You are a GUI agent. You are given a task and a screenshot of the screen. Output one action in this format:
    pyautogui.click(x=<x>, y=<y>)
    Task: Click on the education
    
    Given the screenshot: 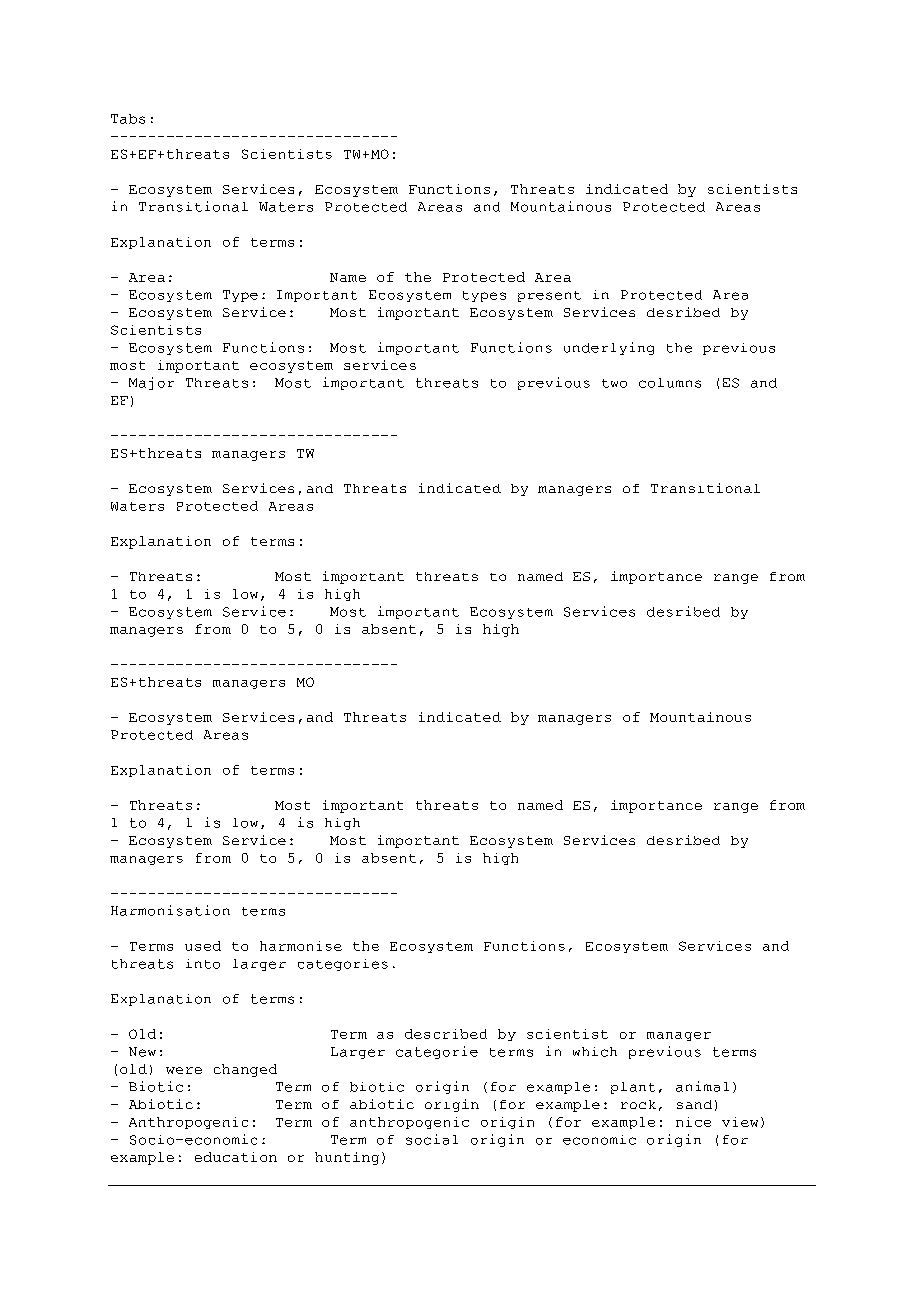 What is the action you would take?
    pyautogui.click(x=236, y=1157)
